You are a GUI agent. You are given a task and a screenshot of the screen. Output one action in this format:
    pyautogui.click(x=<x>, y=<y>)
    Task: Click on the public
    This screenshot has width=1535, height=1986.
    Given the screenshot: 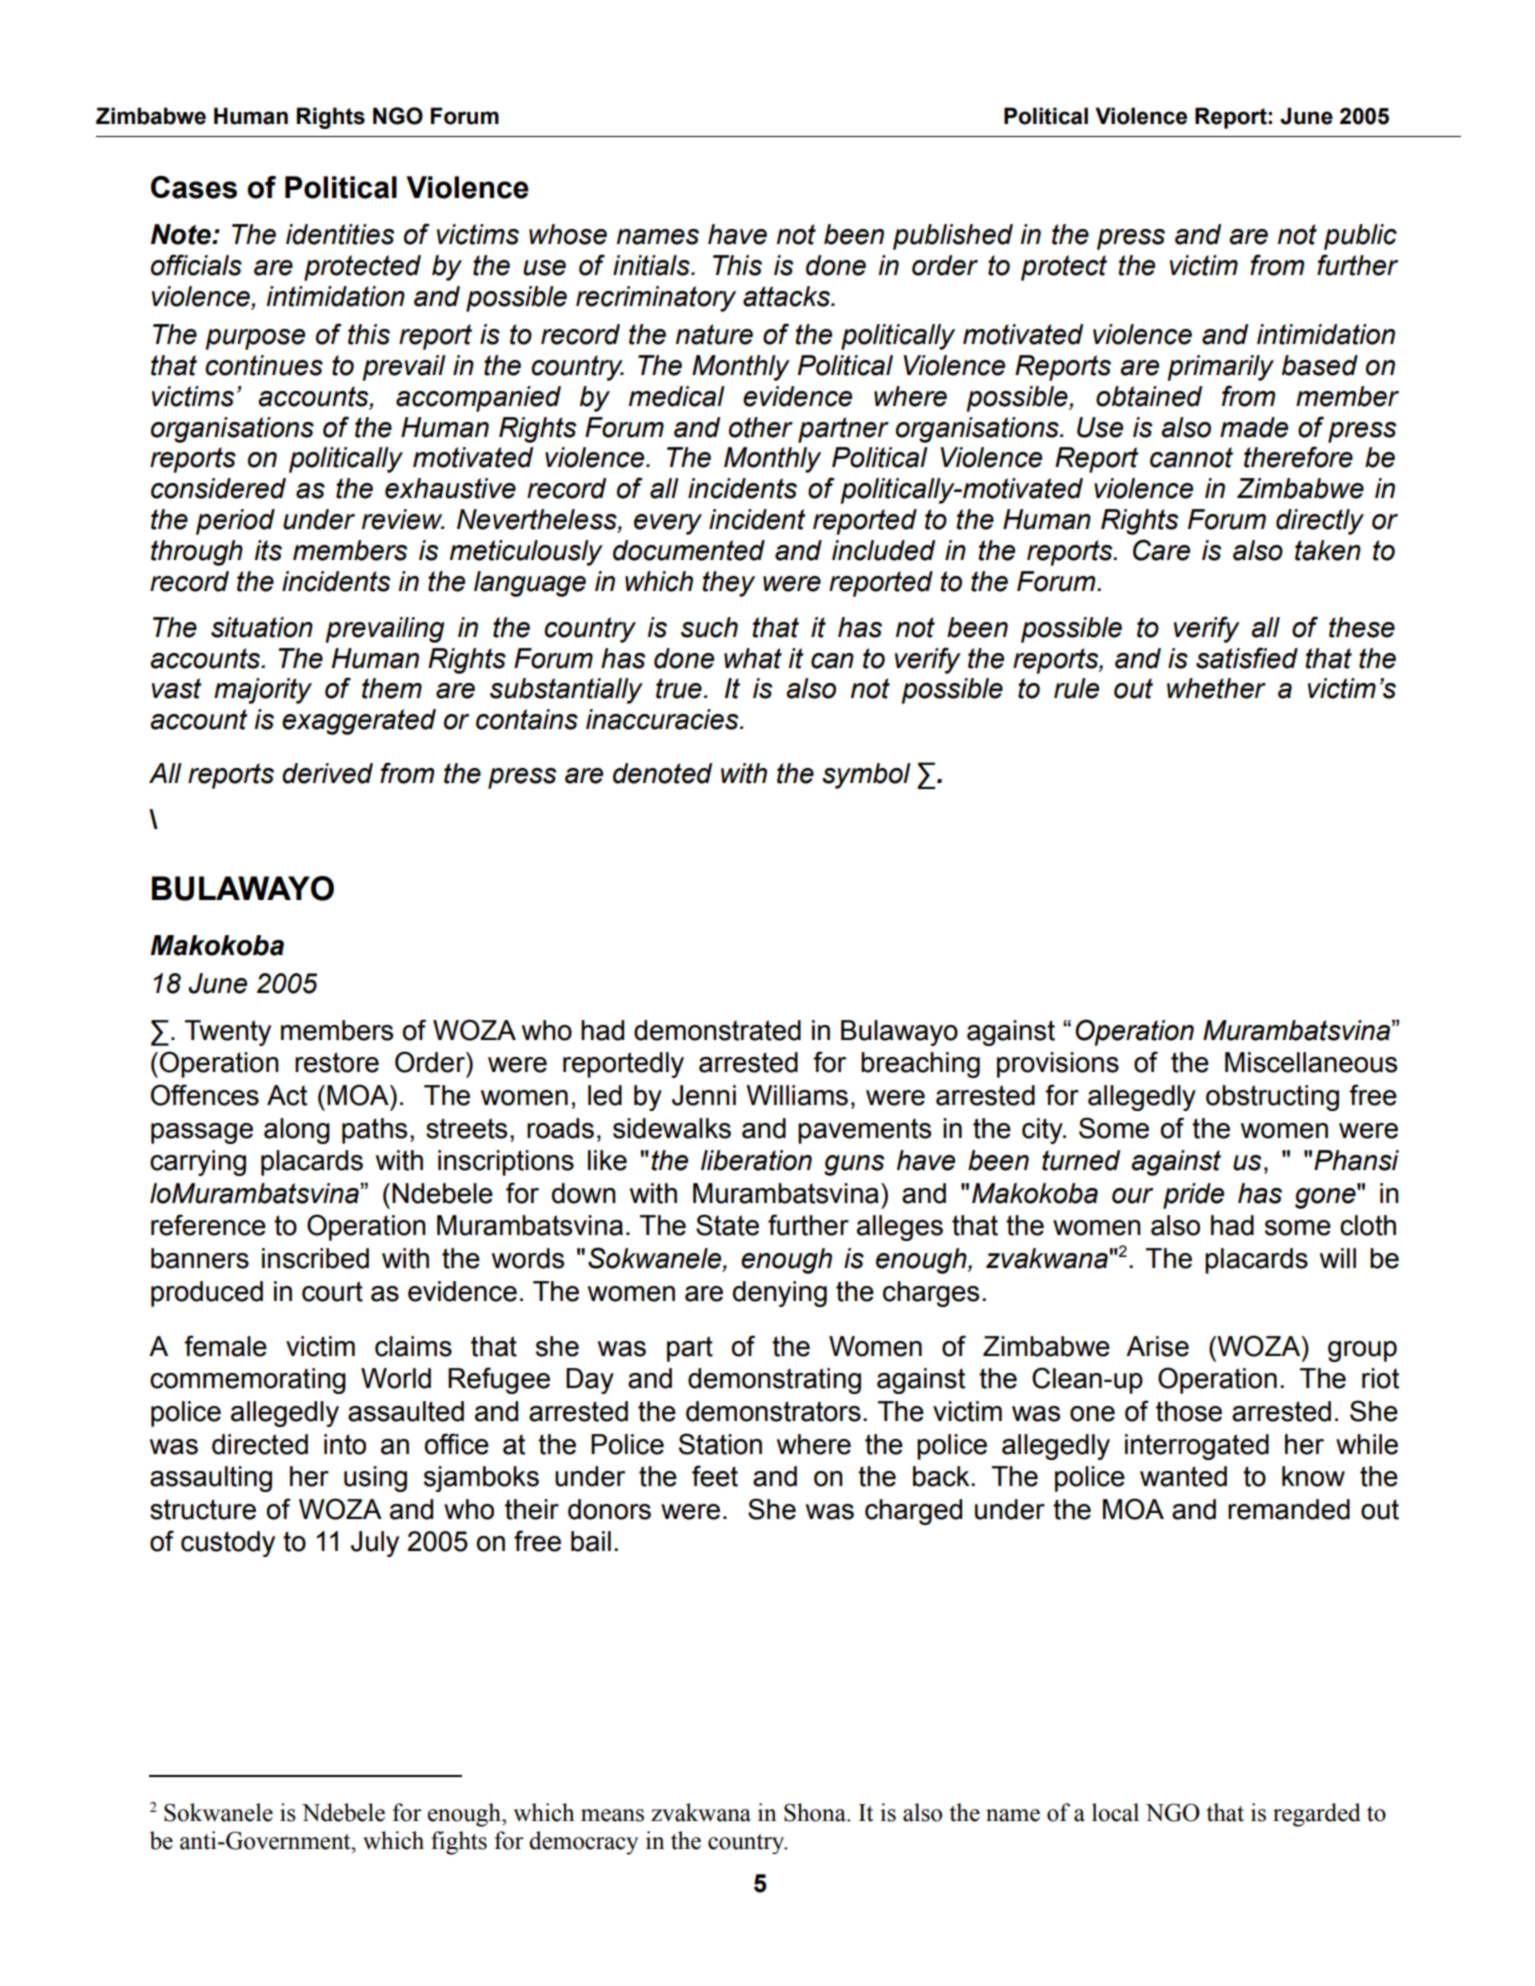 What is the action you would take?
    pyautogui.click(x=1360, y=237)
